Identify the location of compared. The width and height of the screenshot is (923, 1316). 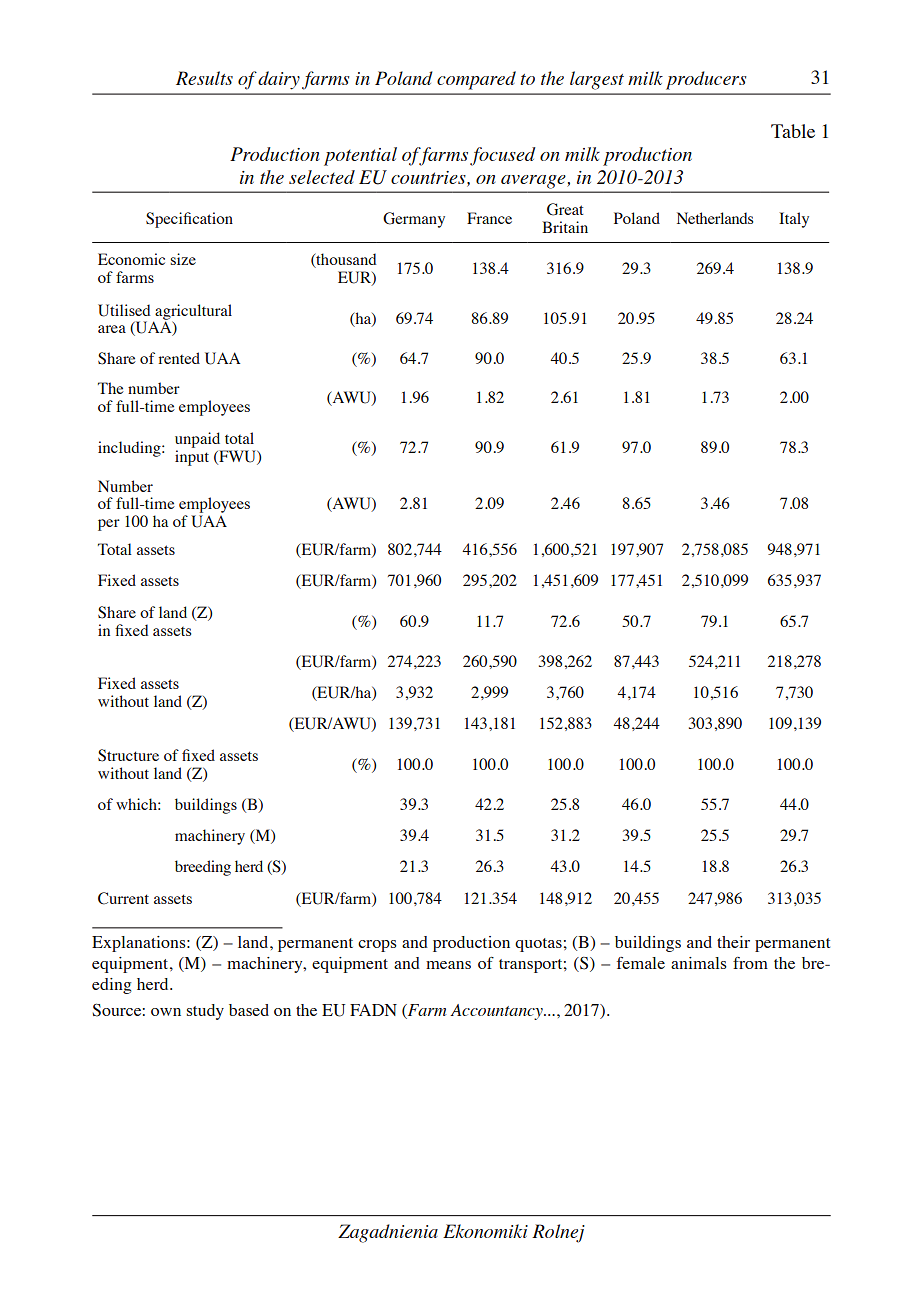
(476, 80).
